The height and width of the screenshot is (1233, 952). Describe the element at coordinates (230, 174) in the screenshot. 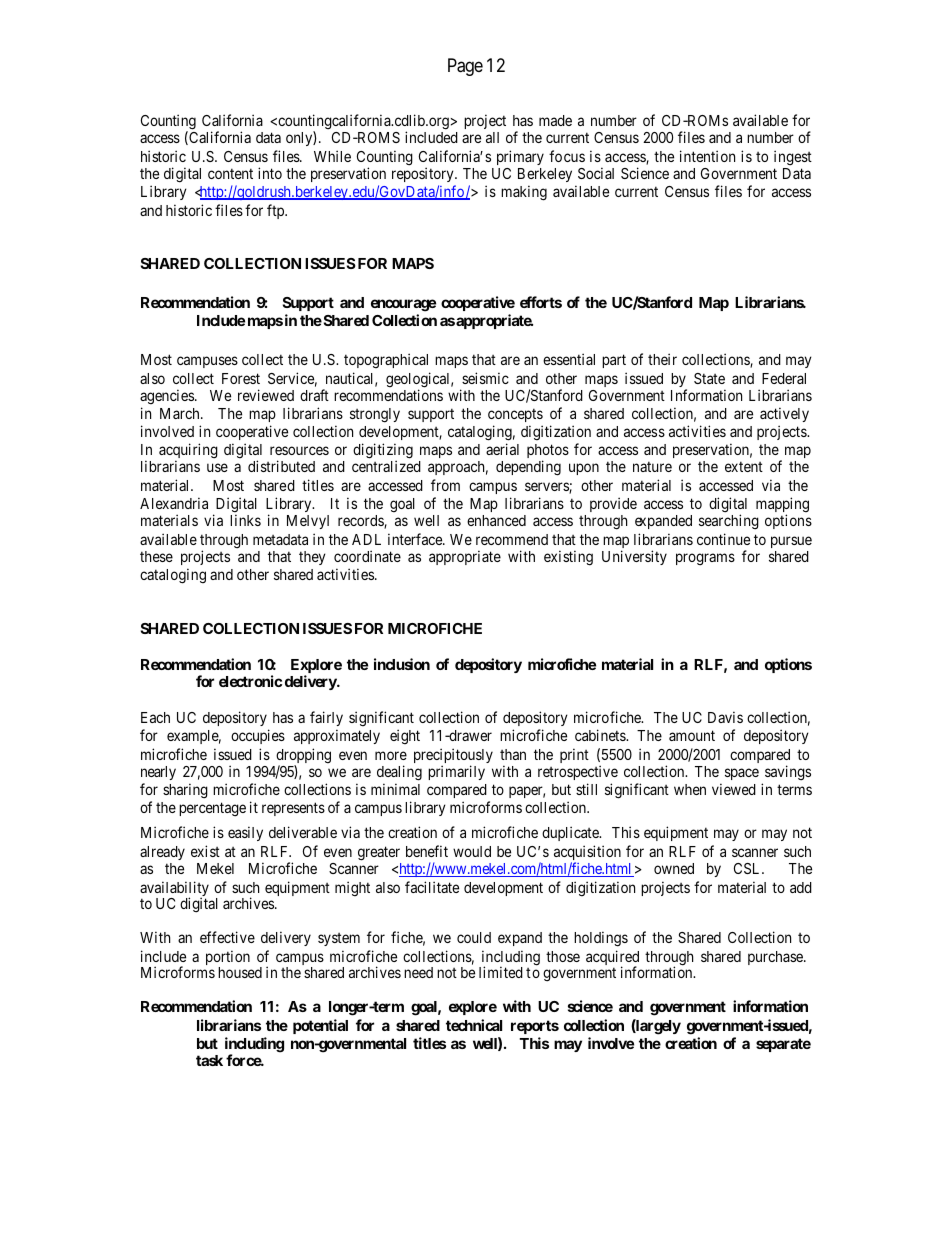

I see `content` at that location.
